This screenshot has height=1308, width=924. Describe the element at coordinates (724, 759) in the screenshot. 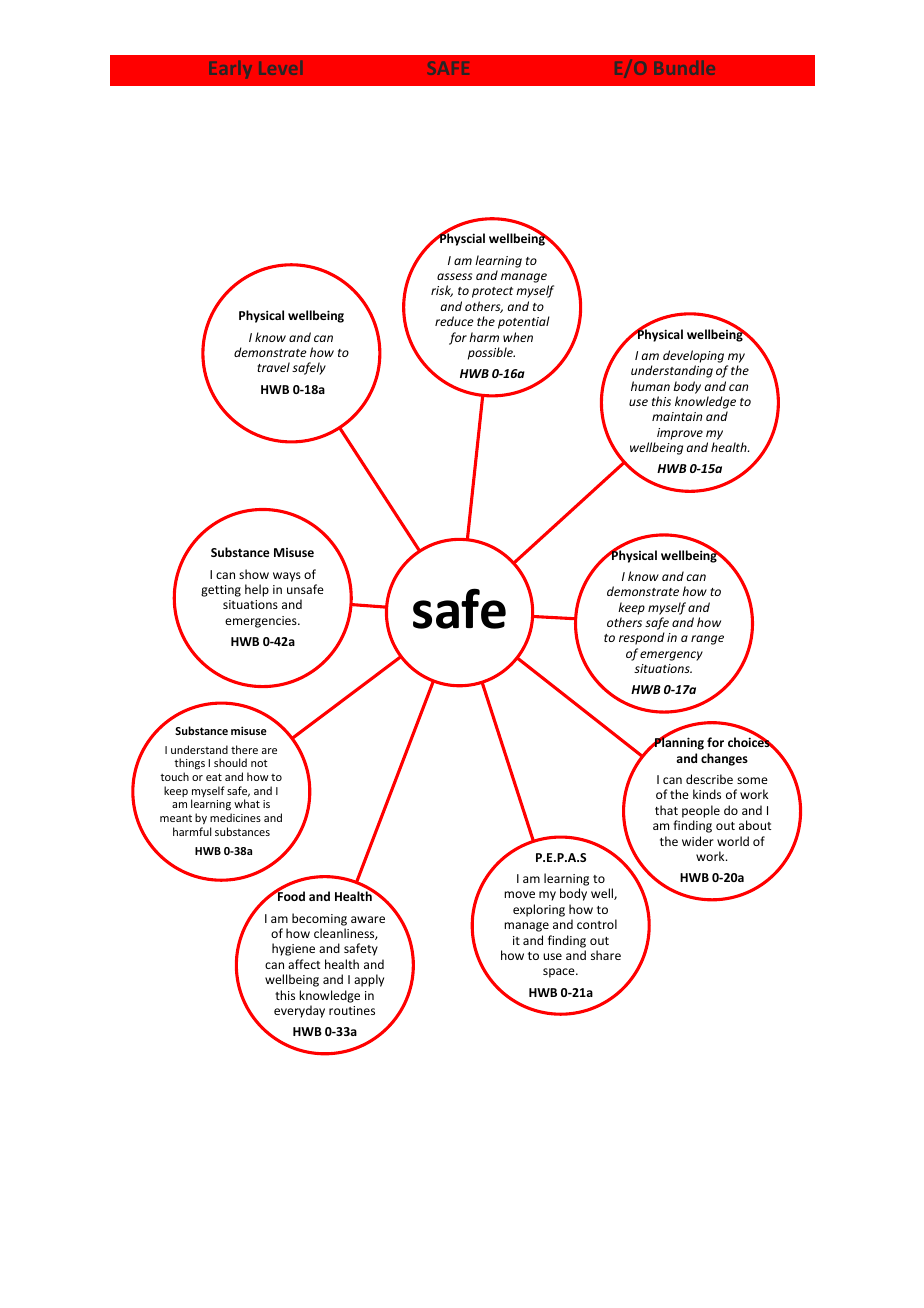

I see `changes` at that location.
